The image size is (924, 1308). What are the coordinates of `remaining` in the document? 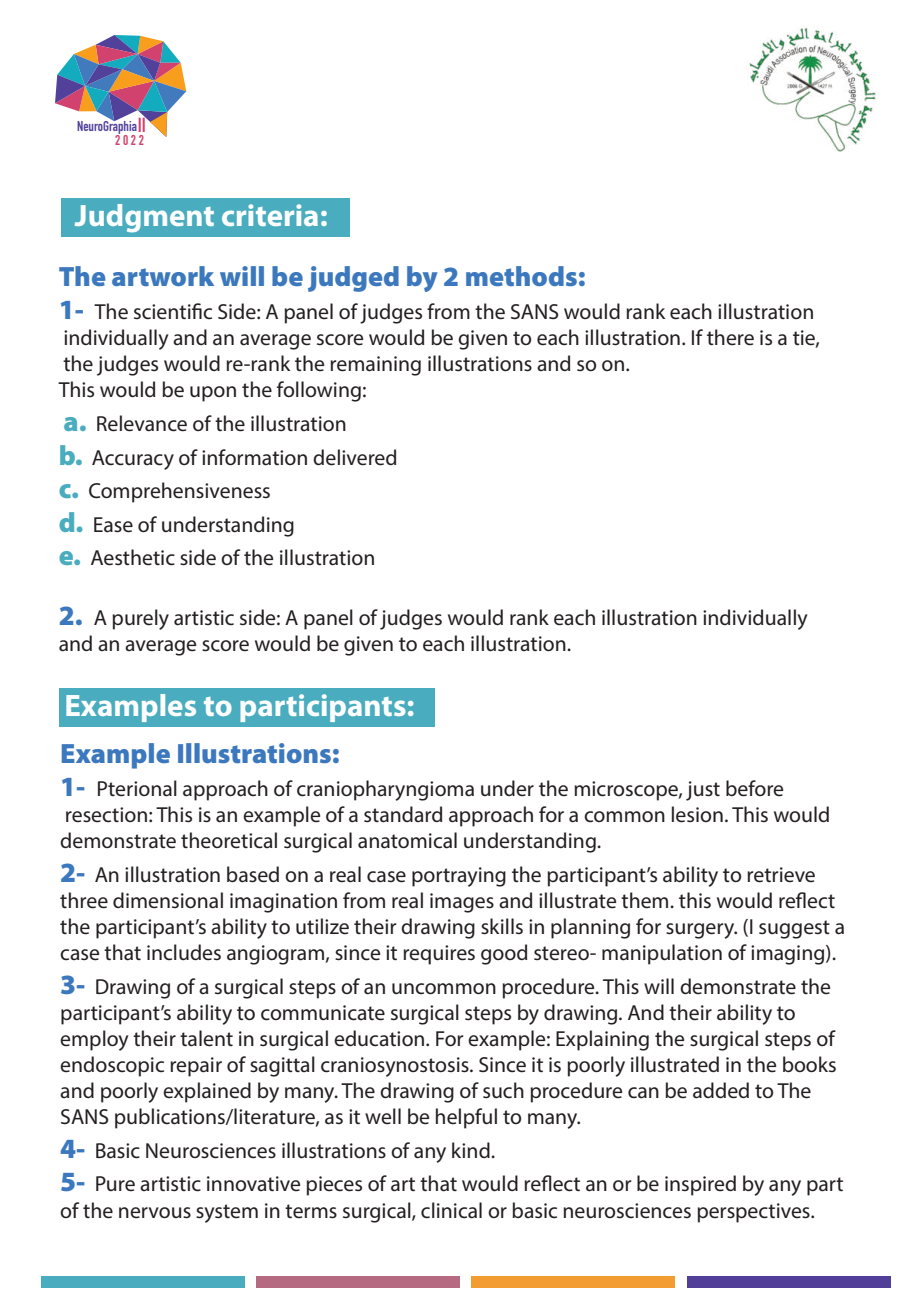 It's located at (375, 366).
